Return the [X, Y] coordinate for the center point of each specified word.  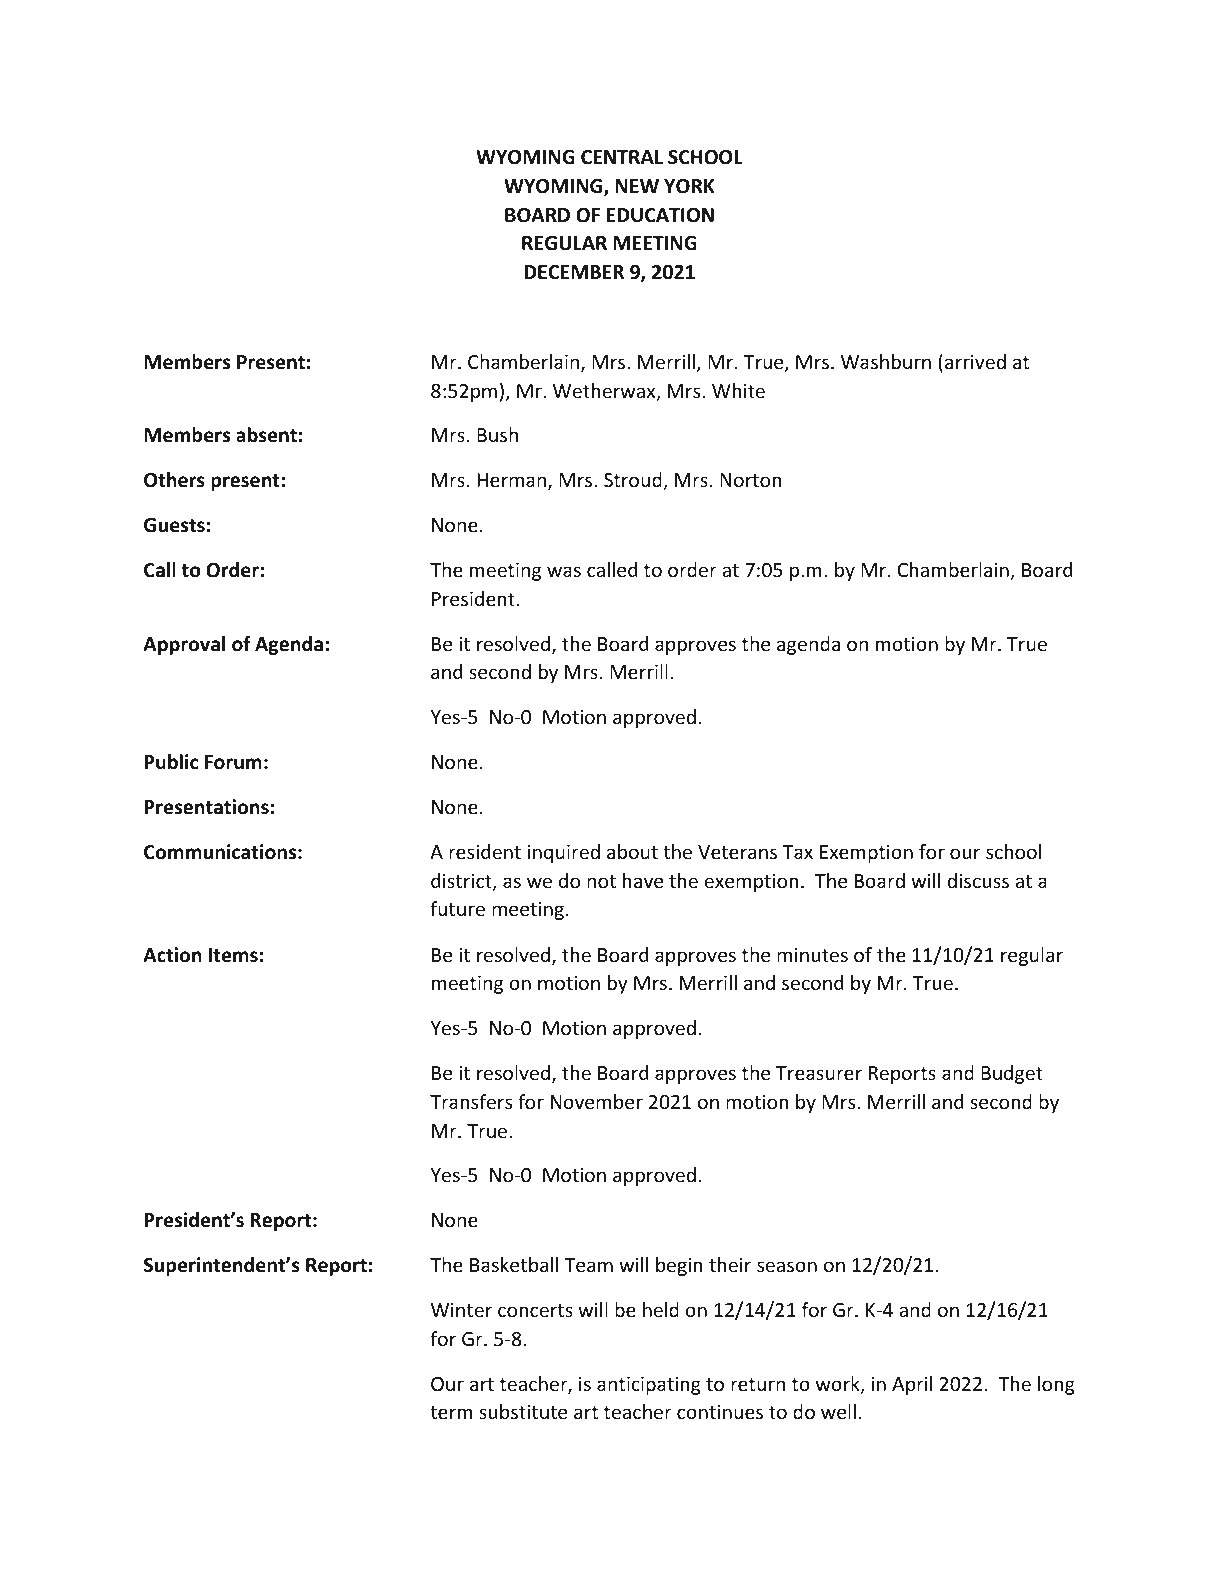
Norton [751, 480]
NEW [637, 186]
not [601, 881]
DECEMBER [574, 272]
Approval [184, 645]
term [451, 1412]
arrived [975, 361]
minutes [812, 954]
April [912, 1385]
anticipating [649, 1385]
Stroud [634, 481]
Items [233, 955]
